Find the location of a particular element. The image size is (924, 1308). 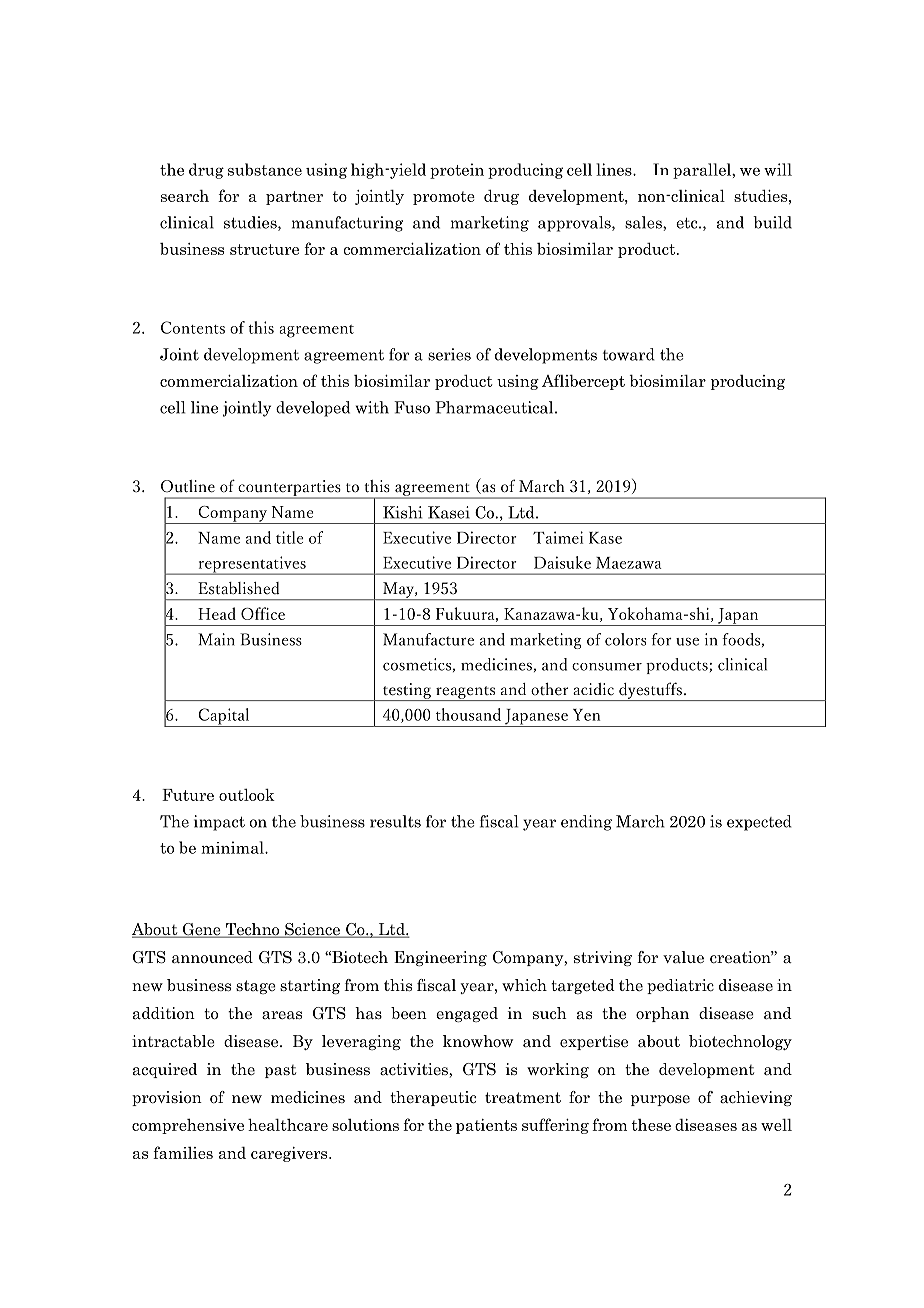

patients is located at coordinates (486, 1126).
